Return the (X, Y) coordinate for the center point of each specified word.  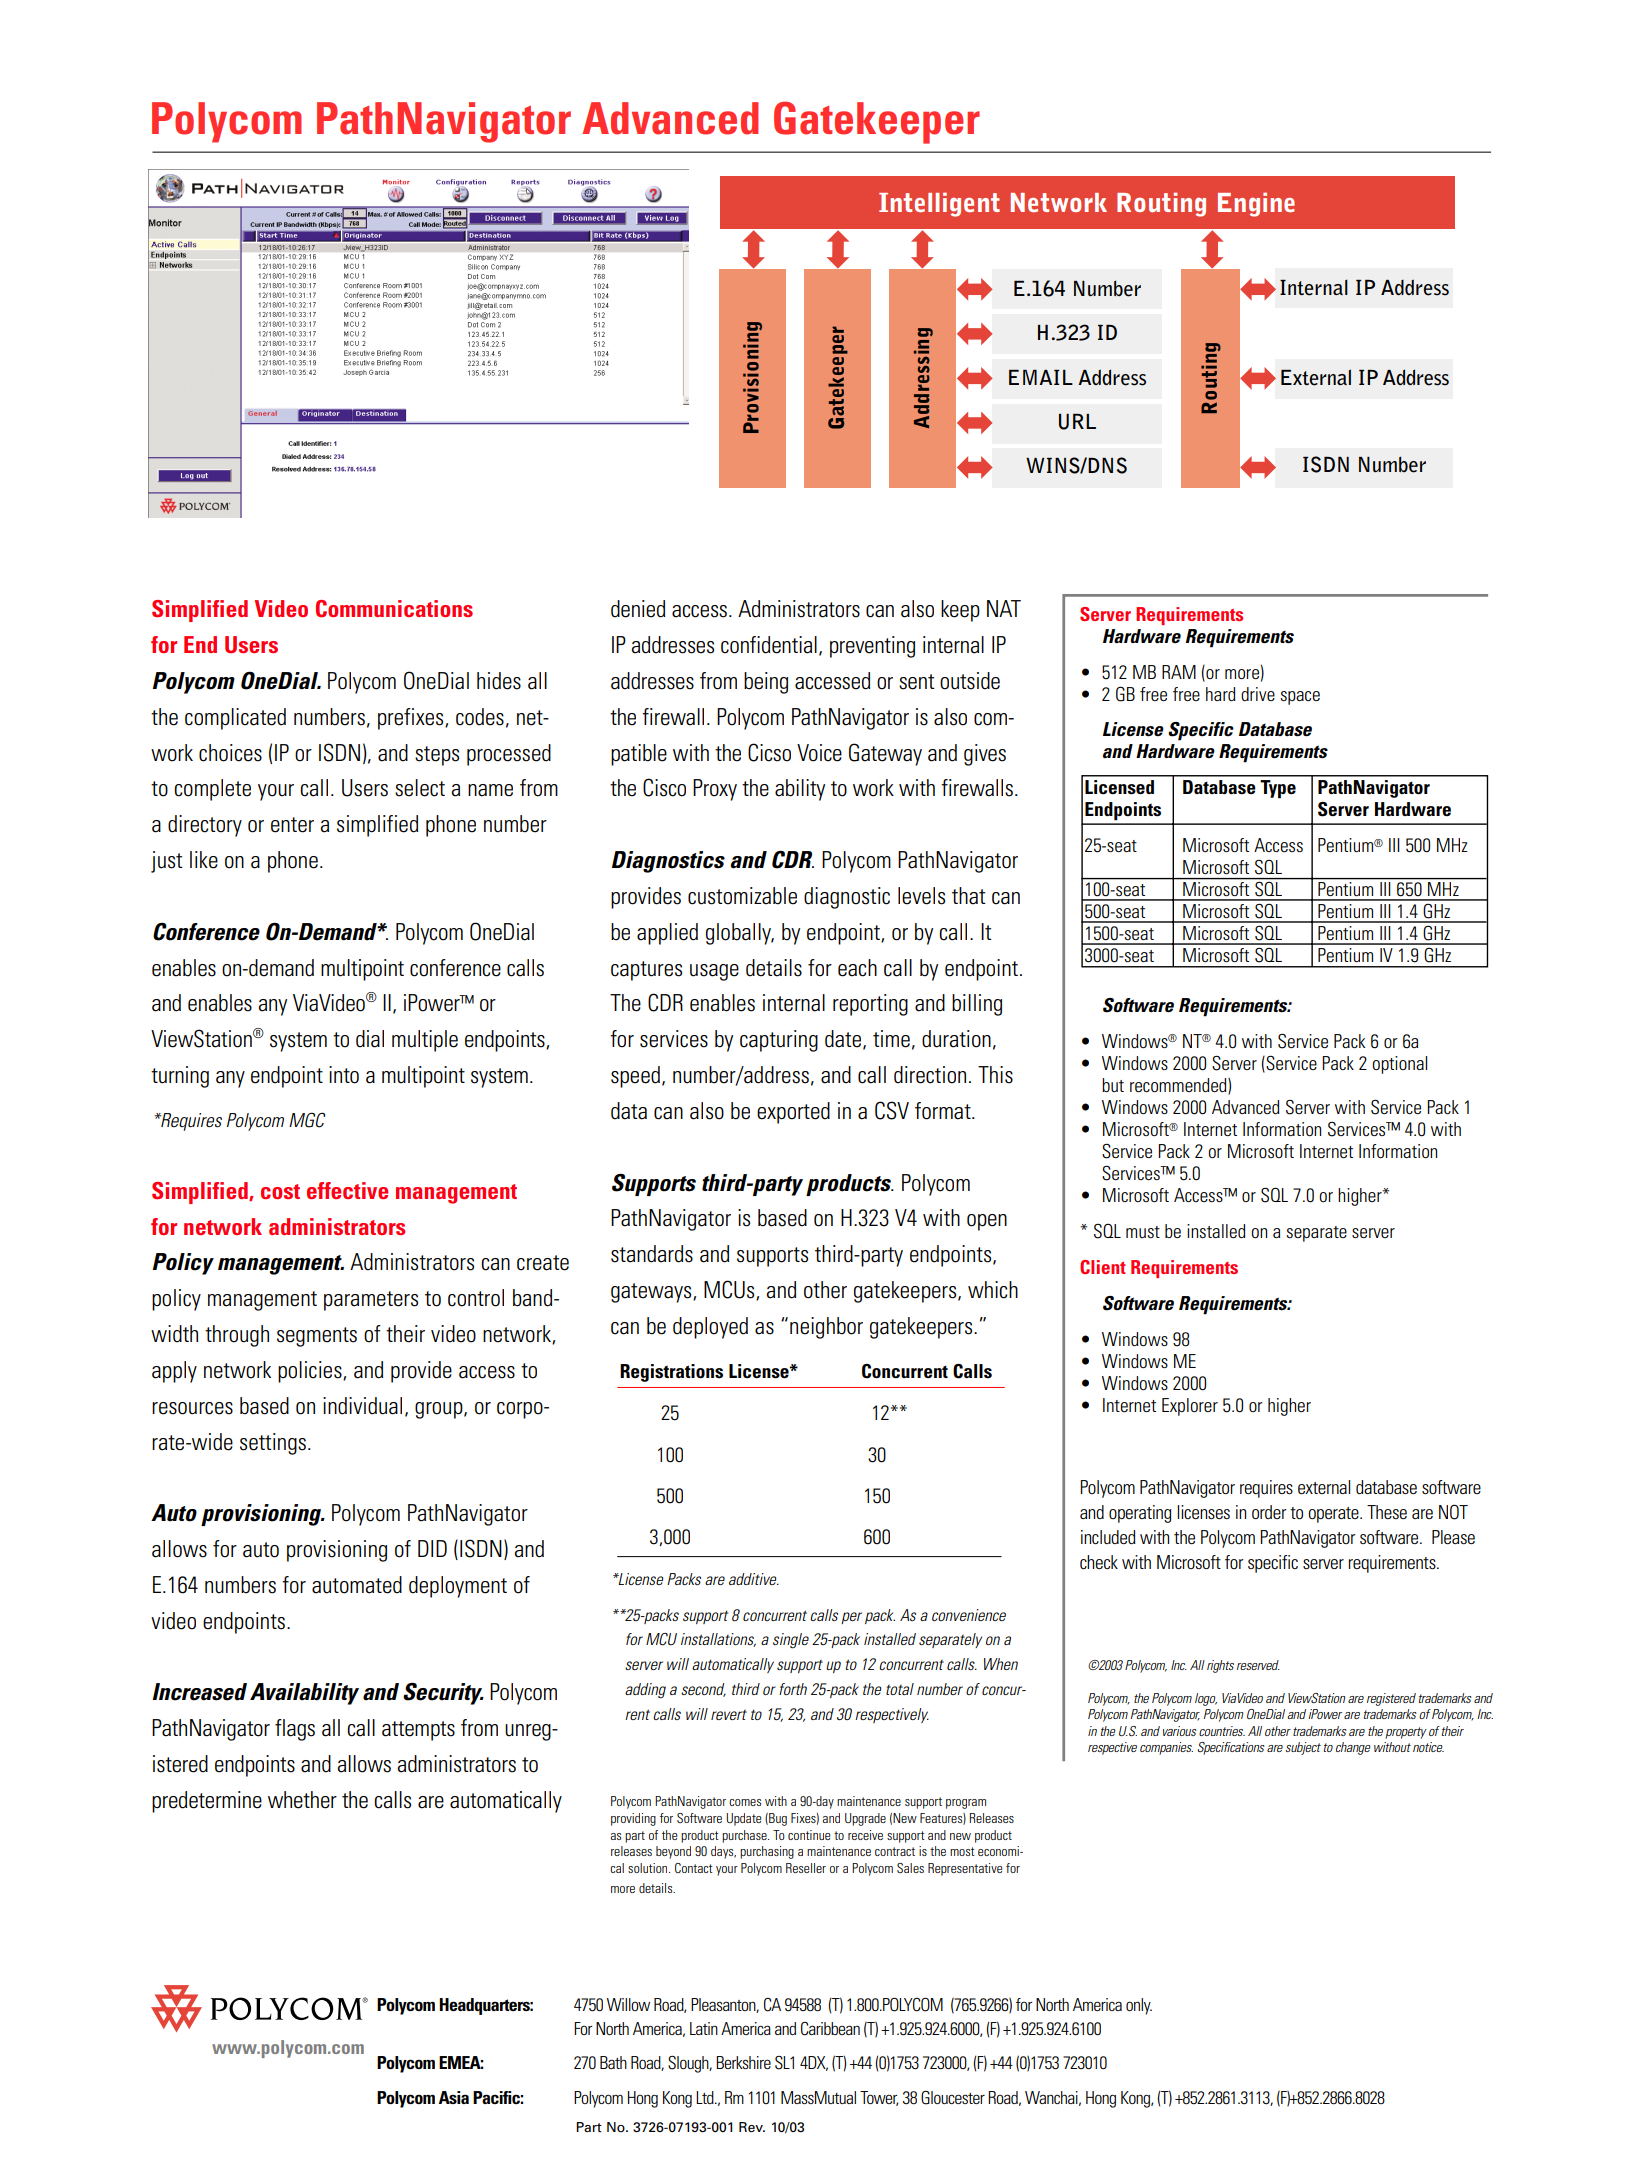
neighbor (826, 1328)
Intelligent (939, 204)
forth (793, 1689)
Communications (394, 609)
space (1300, 698)
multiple (425, 1041)
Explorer (1190, 1407)
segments (317, 1337)
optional (1399, 1065)
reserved (1258, 1665)
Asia (454, 2097)
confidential (769, 645)
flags (295, 1730)
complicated (235, 719)
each (857, 968)
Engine (1256, 204)
